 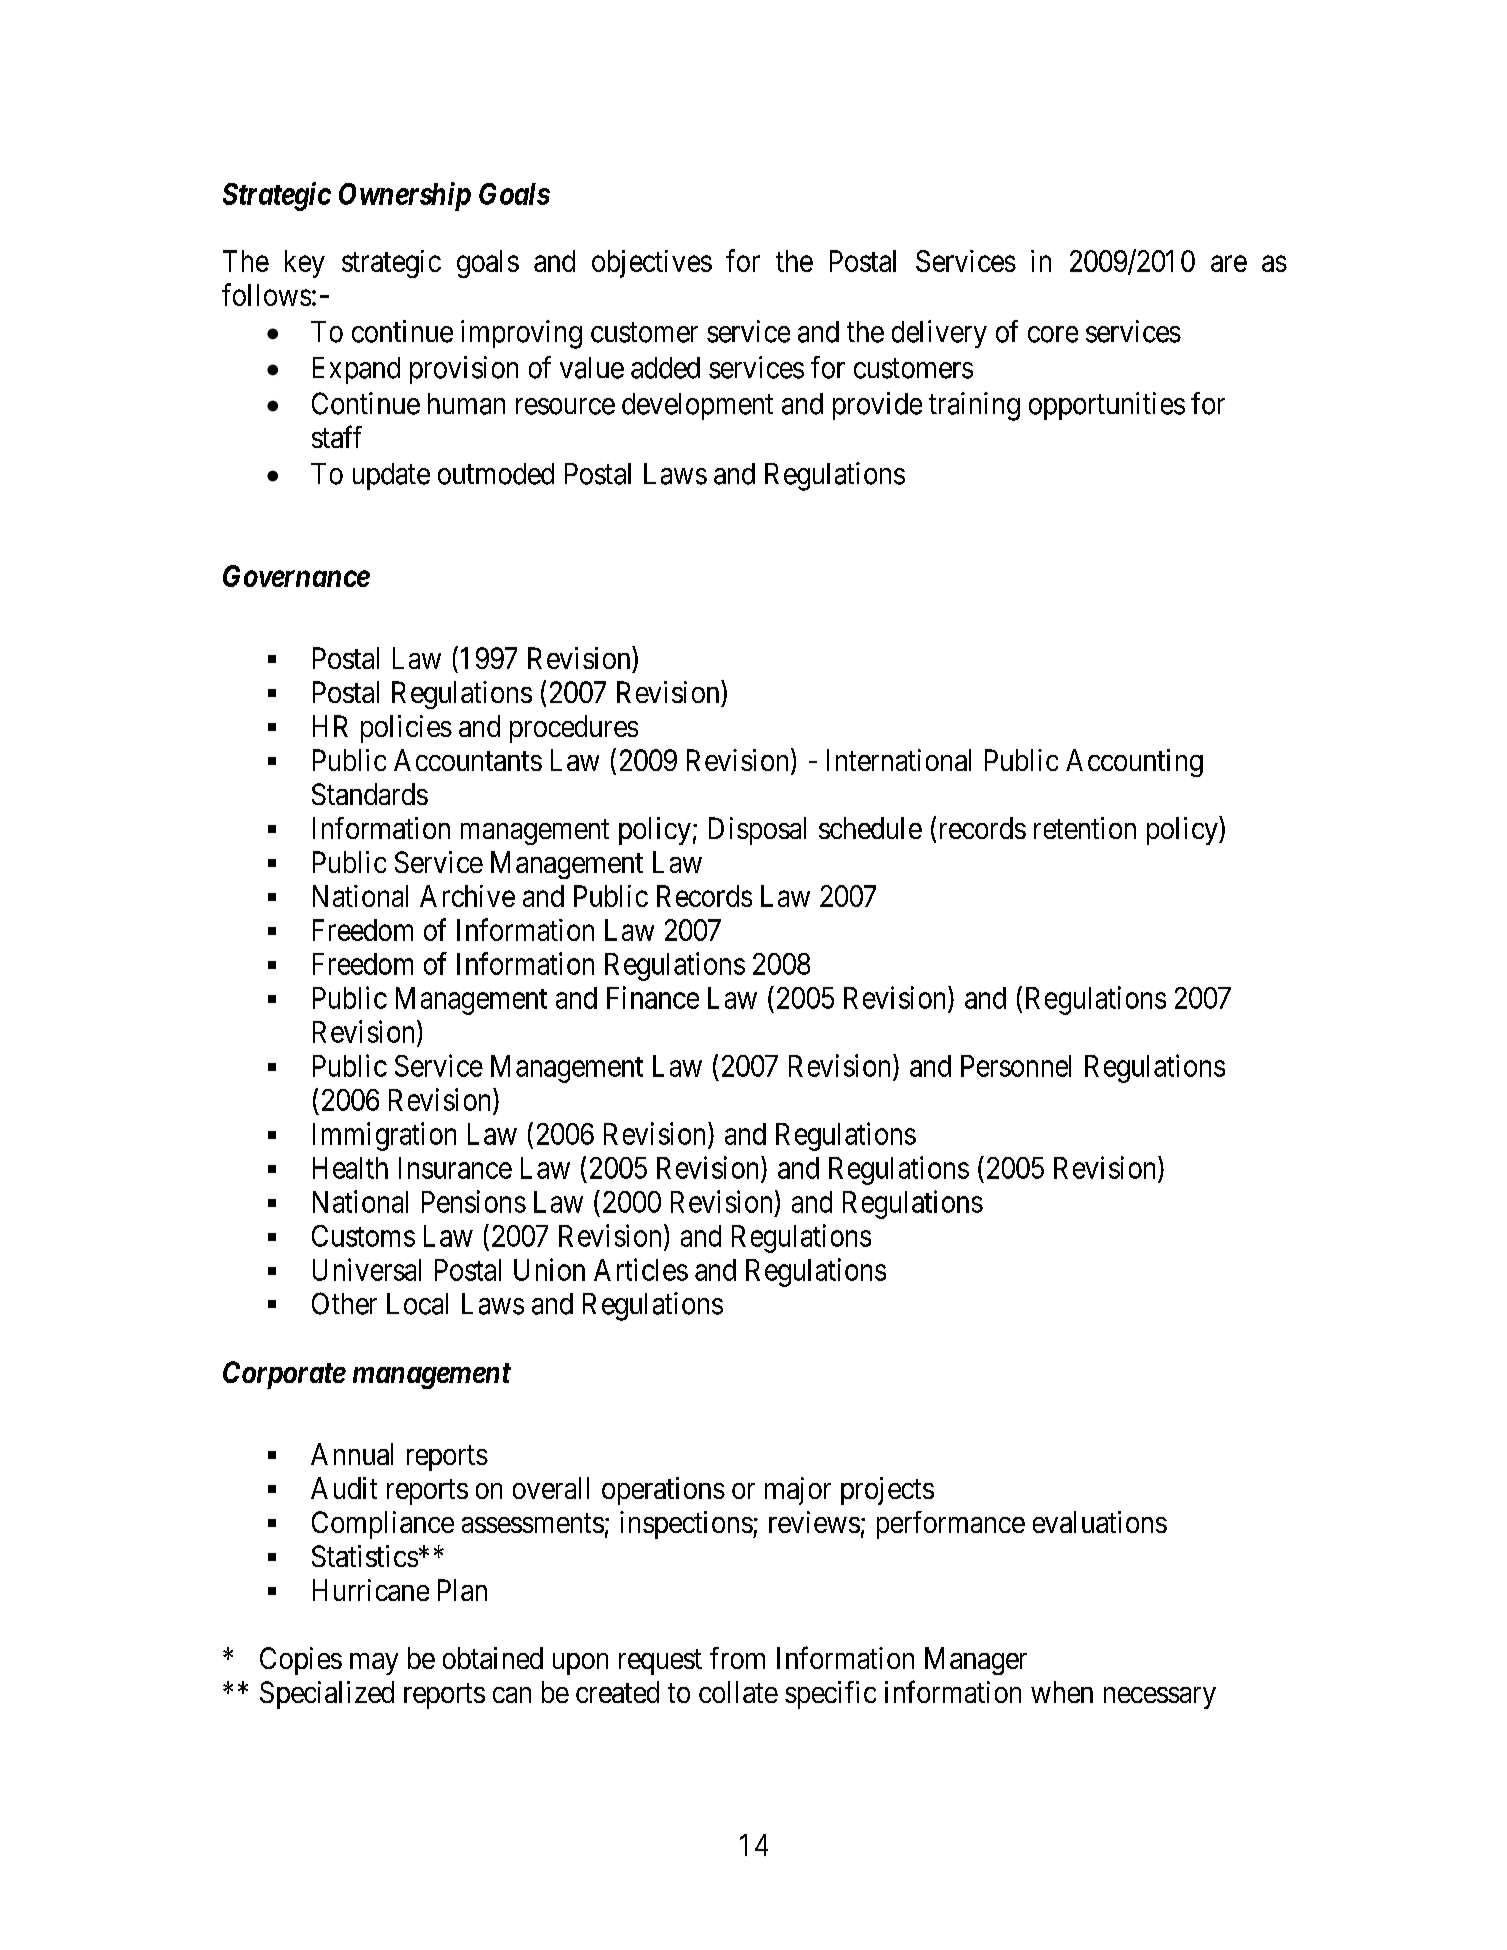 What do you see at coordinates (653, 997) in the image?
I see `Finance` at bounding box center [653, 997].
